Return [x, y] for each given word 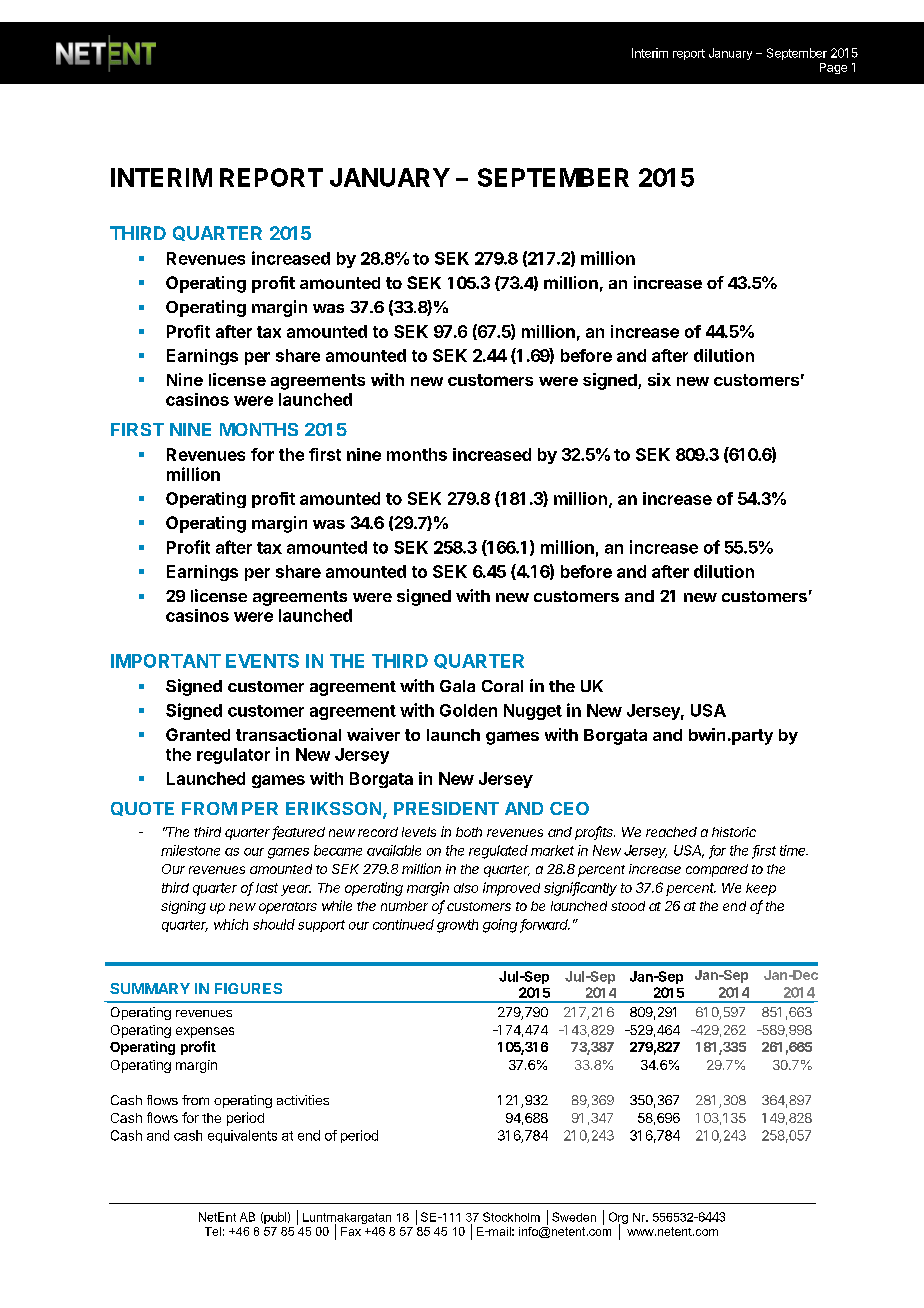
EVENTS [262, 661]
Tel [213, 1231]
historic [734, 832]
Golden [468, 710]
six [659, 379]
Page [833, 68]
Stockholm [511, 1217]
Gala [457, 686]
